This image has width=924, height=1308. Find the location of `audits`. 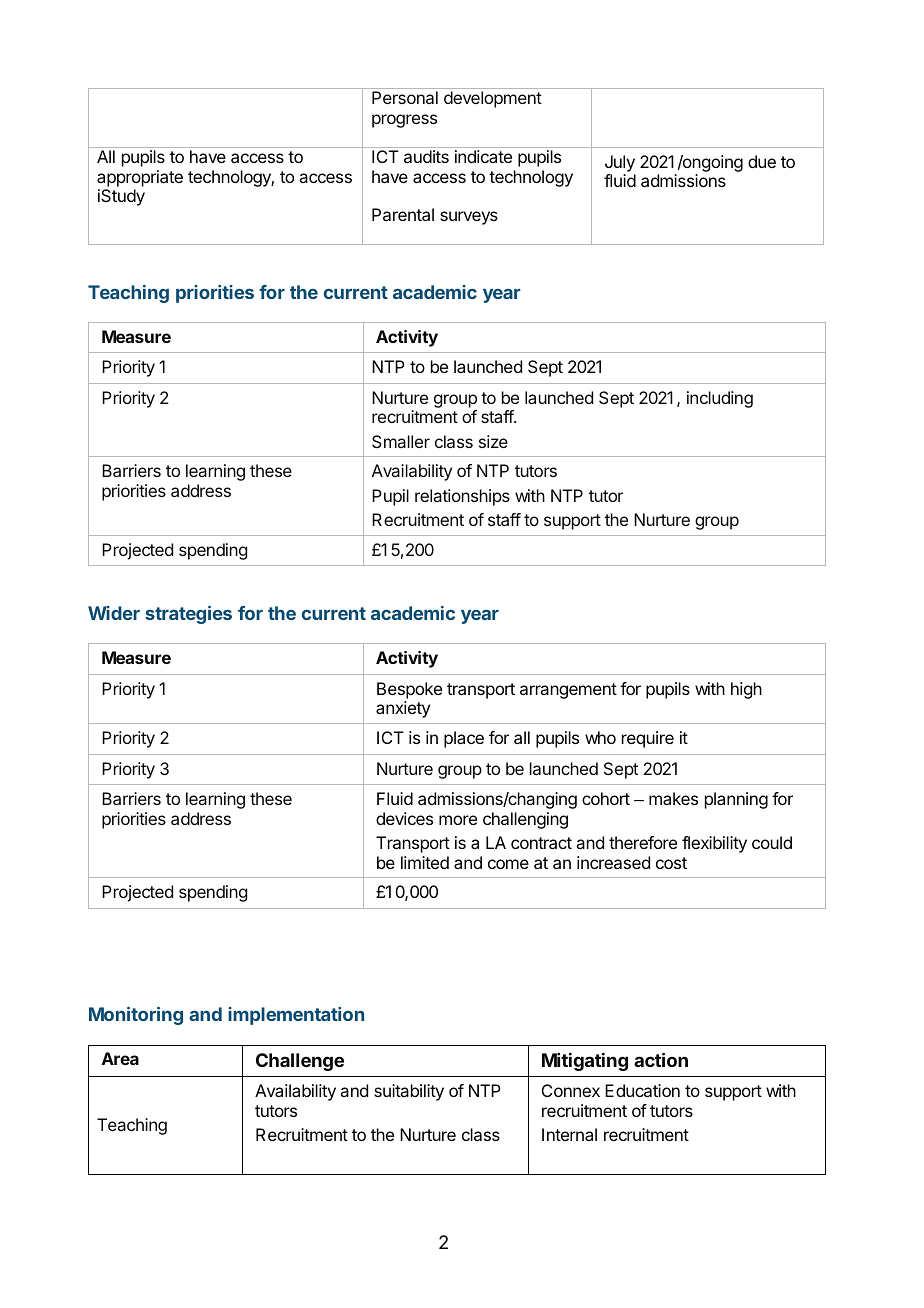

audits is located at coordinates (426, 156).
